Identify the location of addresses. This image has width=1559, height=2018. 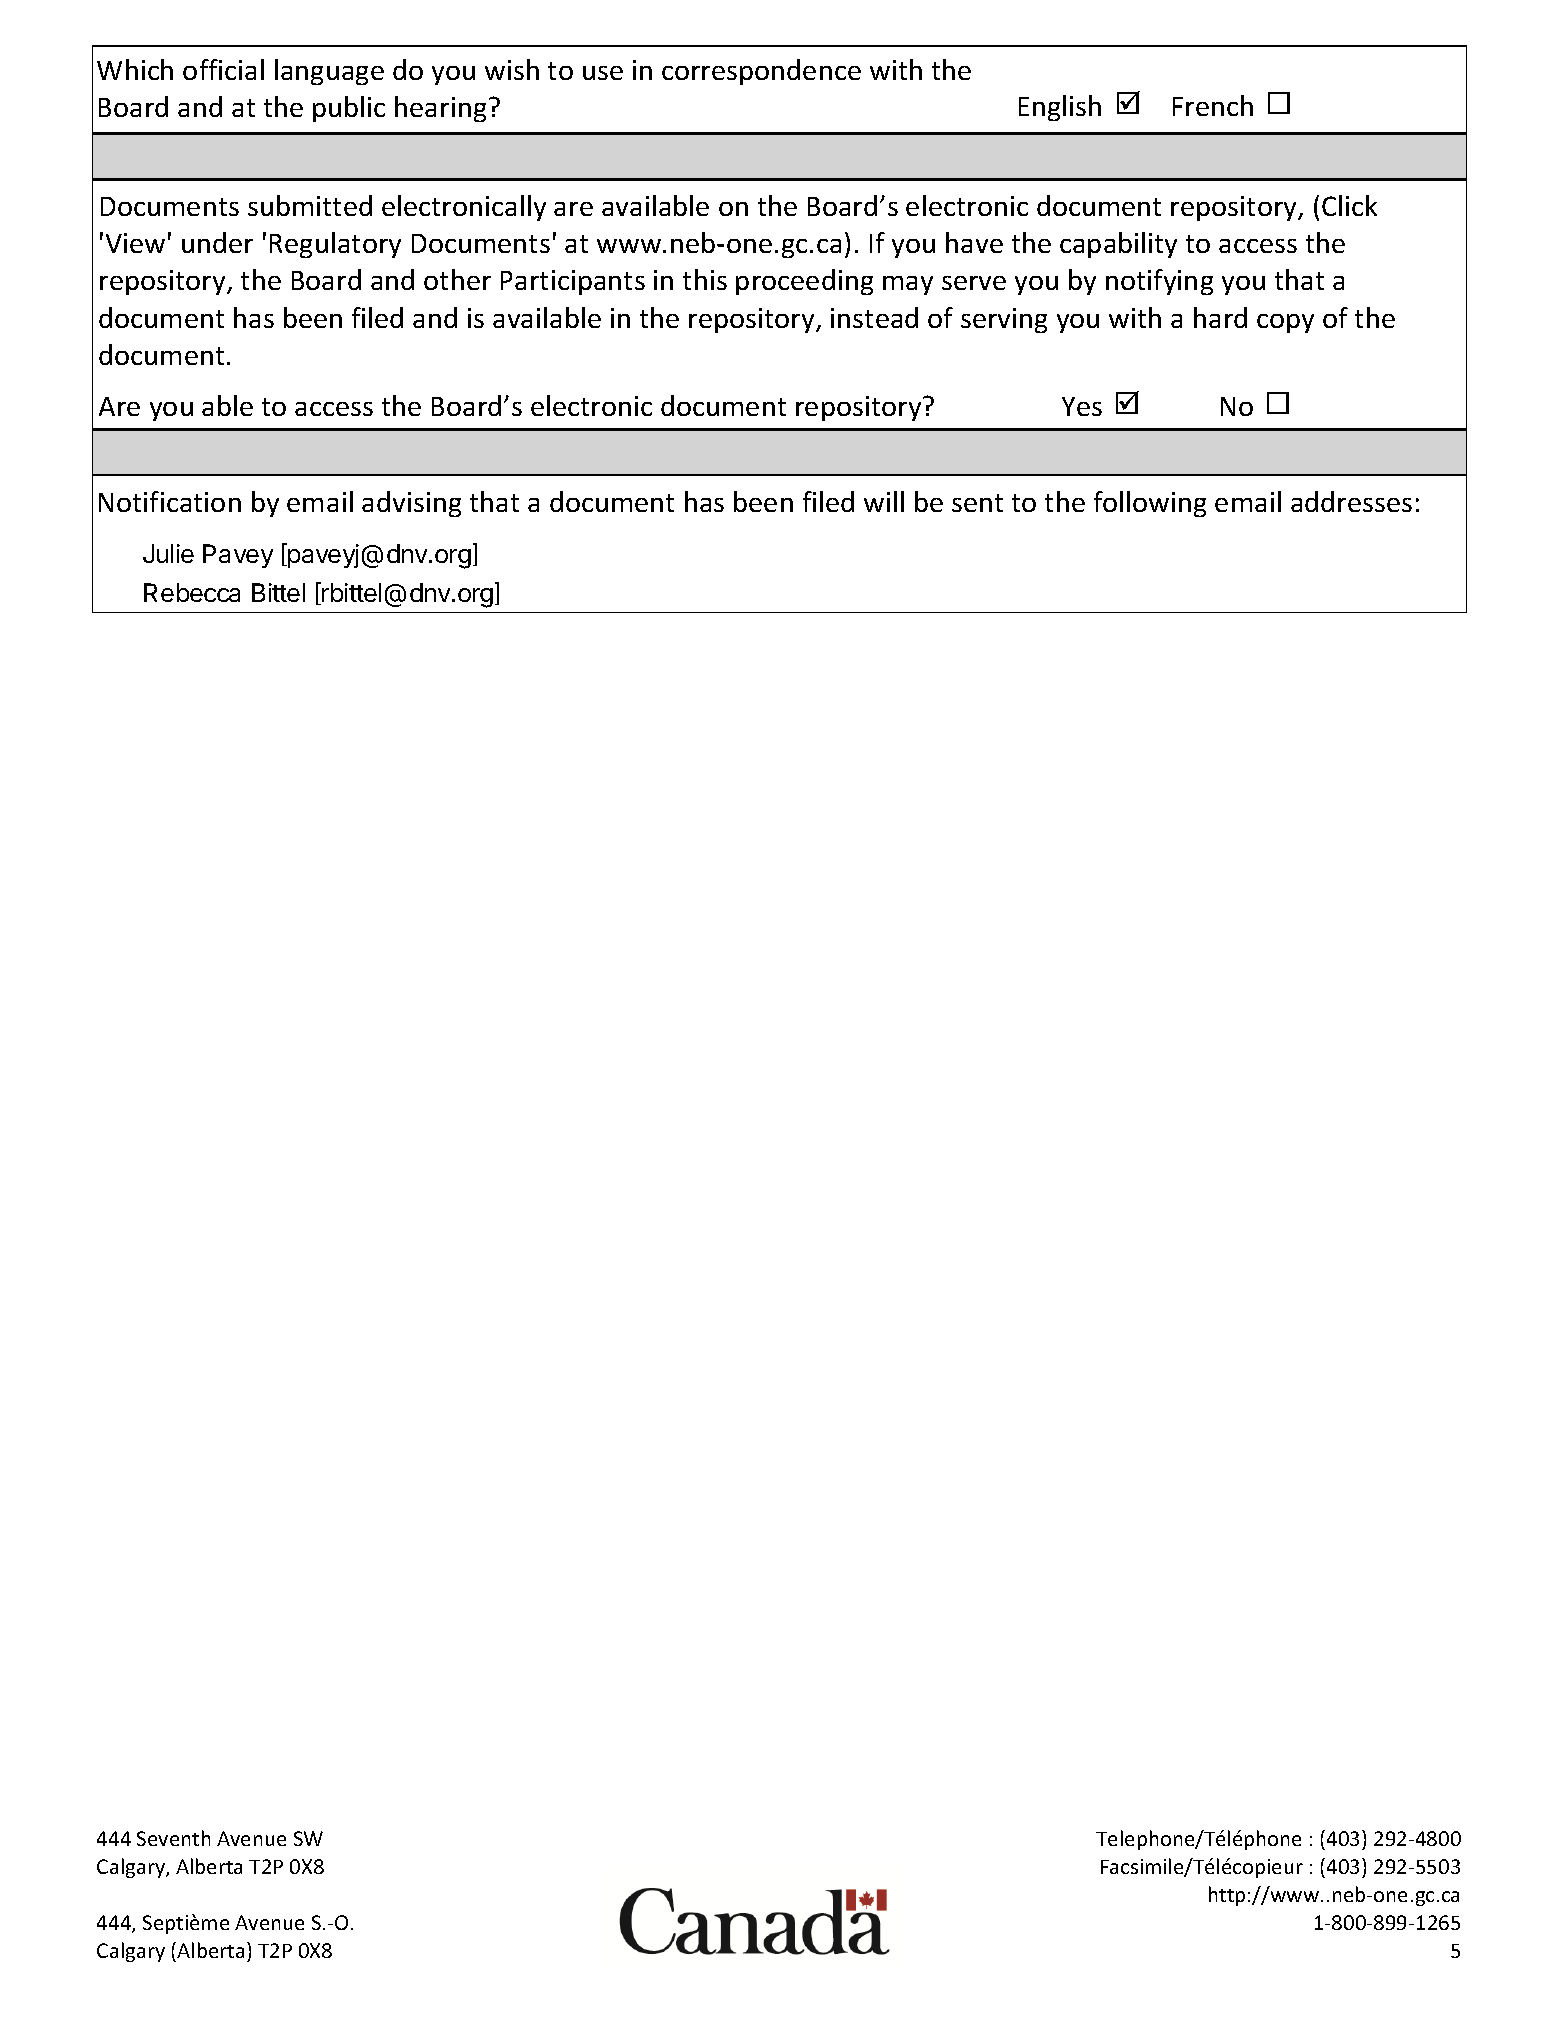
(1351, 501).
